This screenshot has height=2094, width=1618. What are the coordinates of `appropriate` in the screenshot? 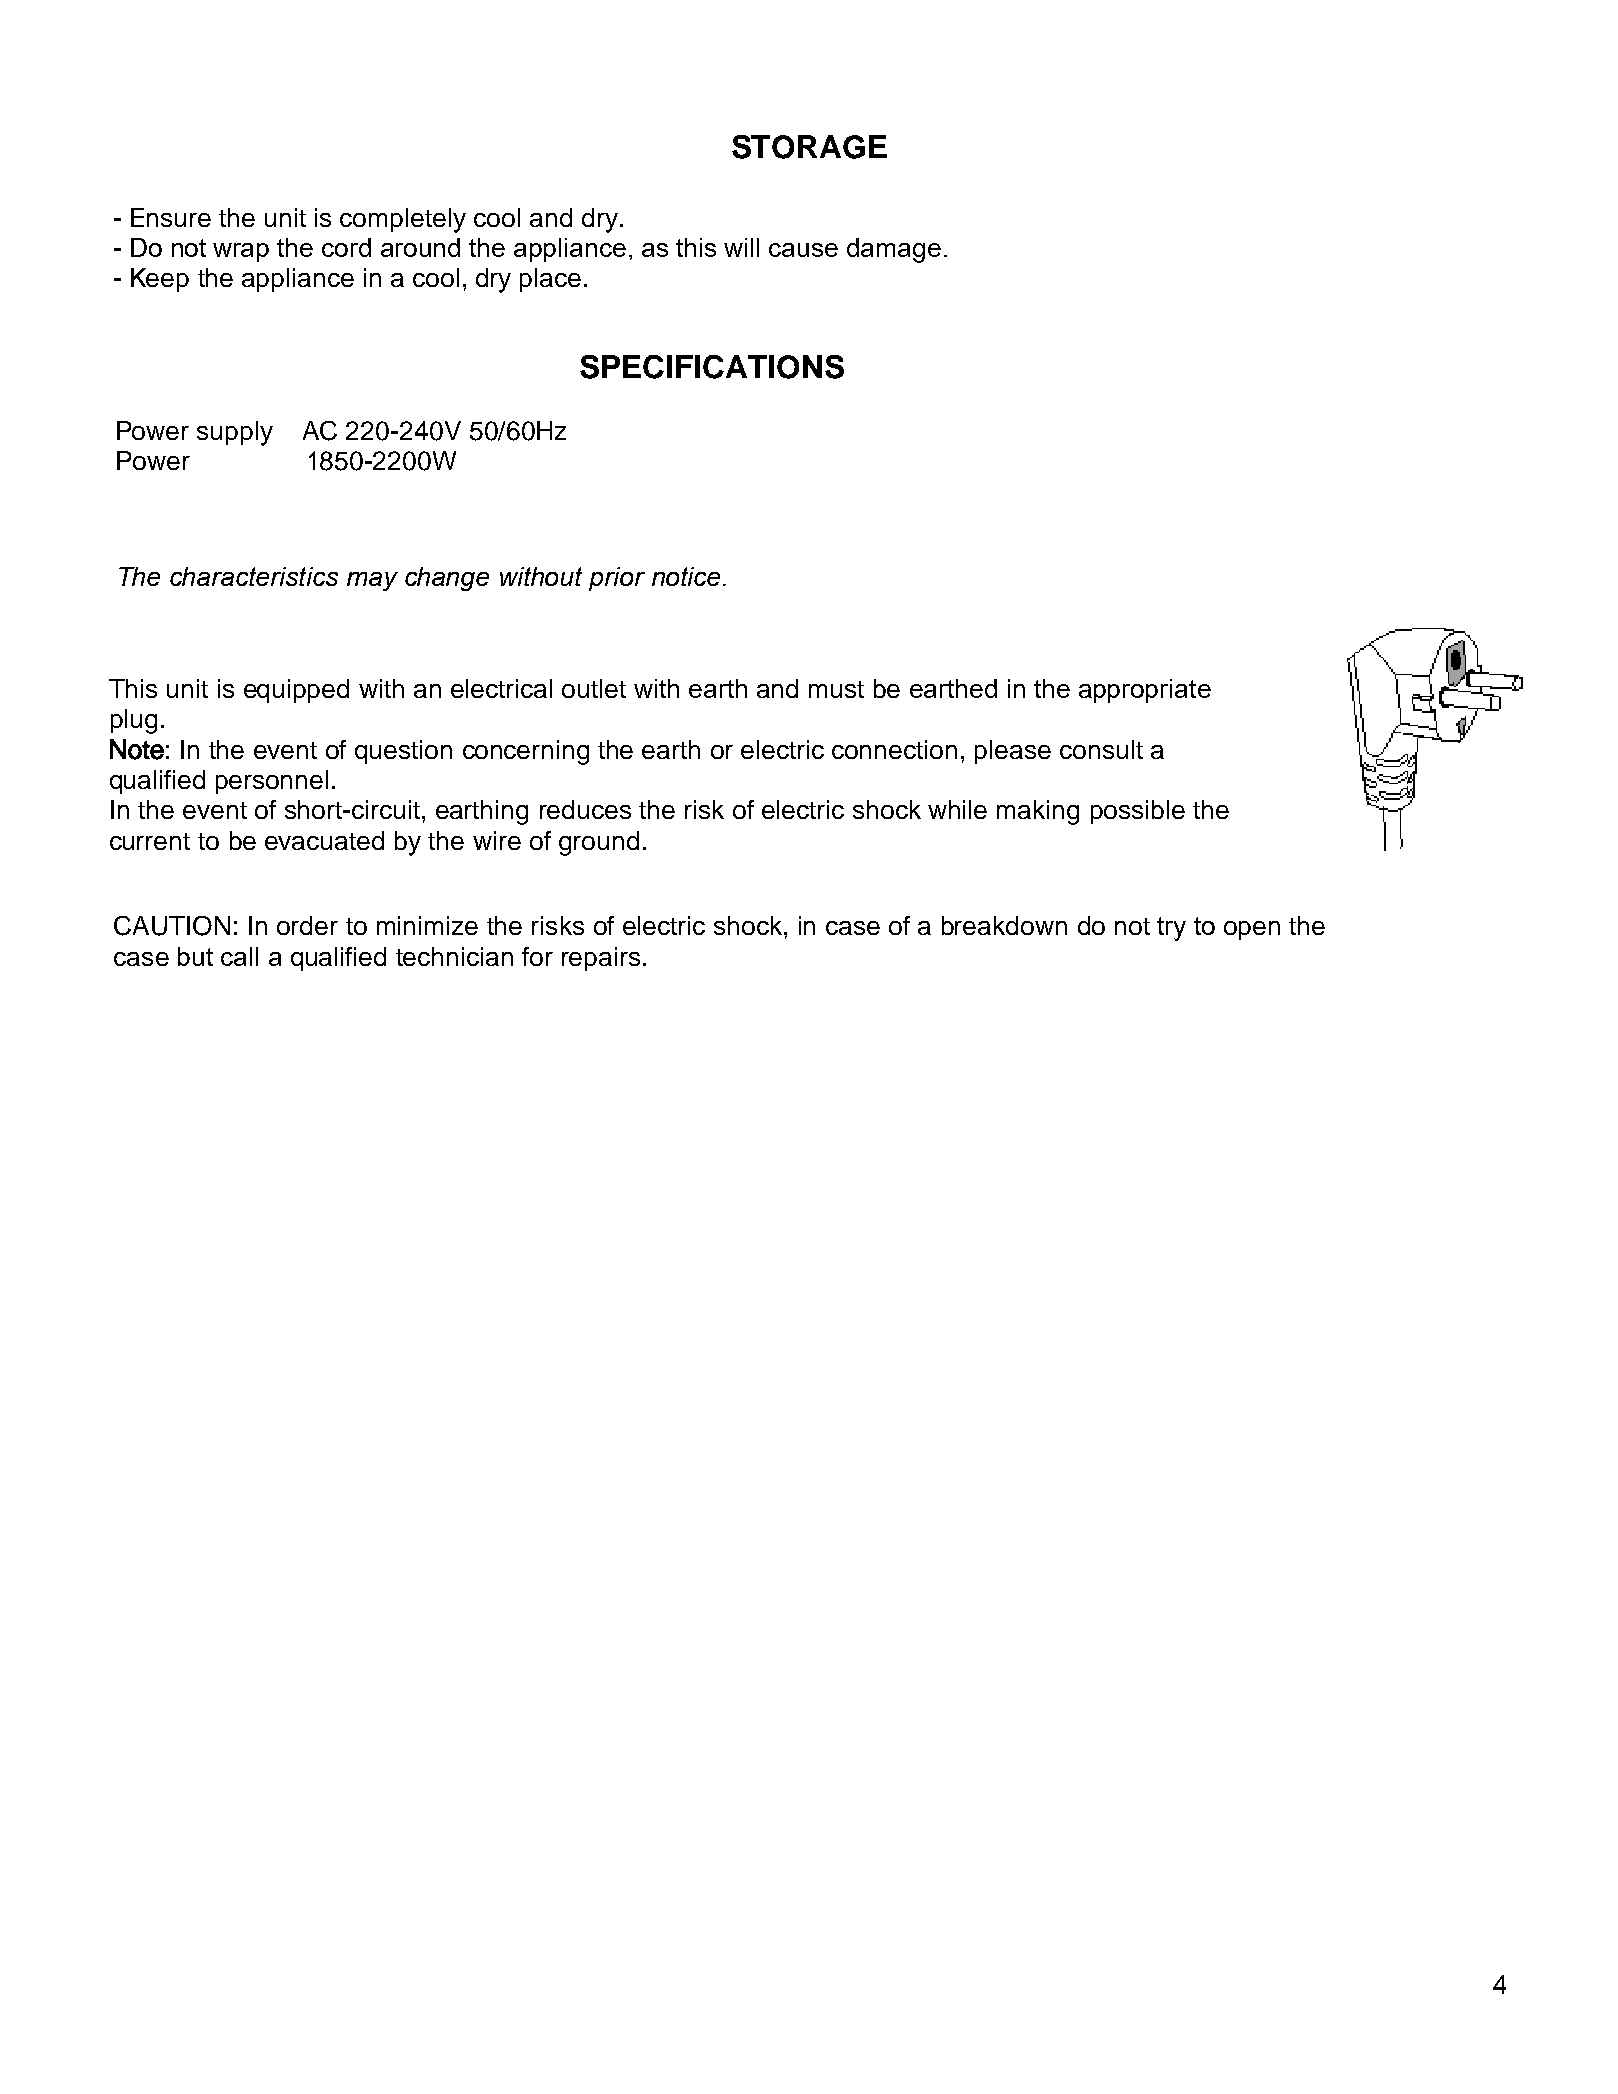 It's located at (1145, 691).
